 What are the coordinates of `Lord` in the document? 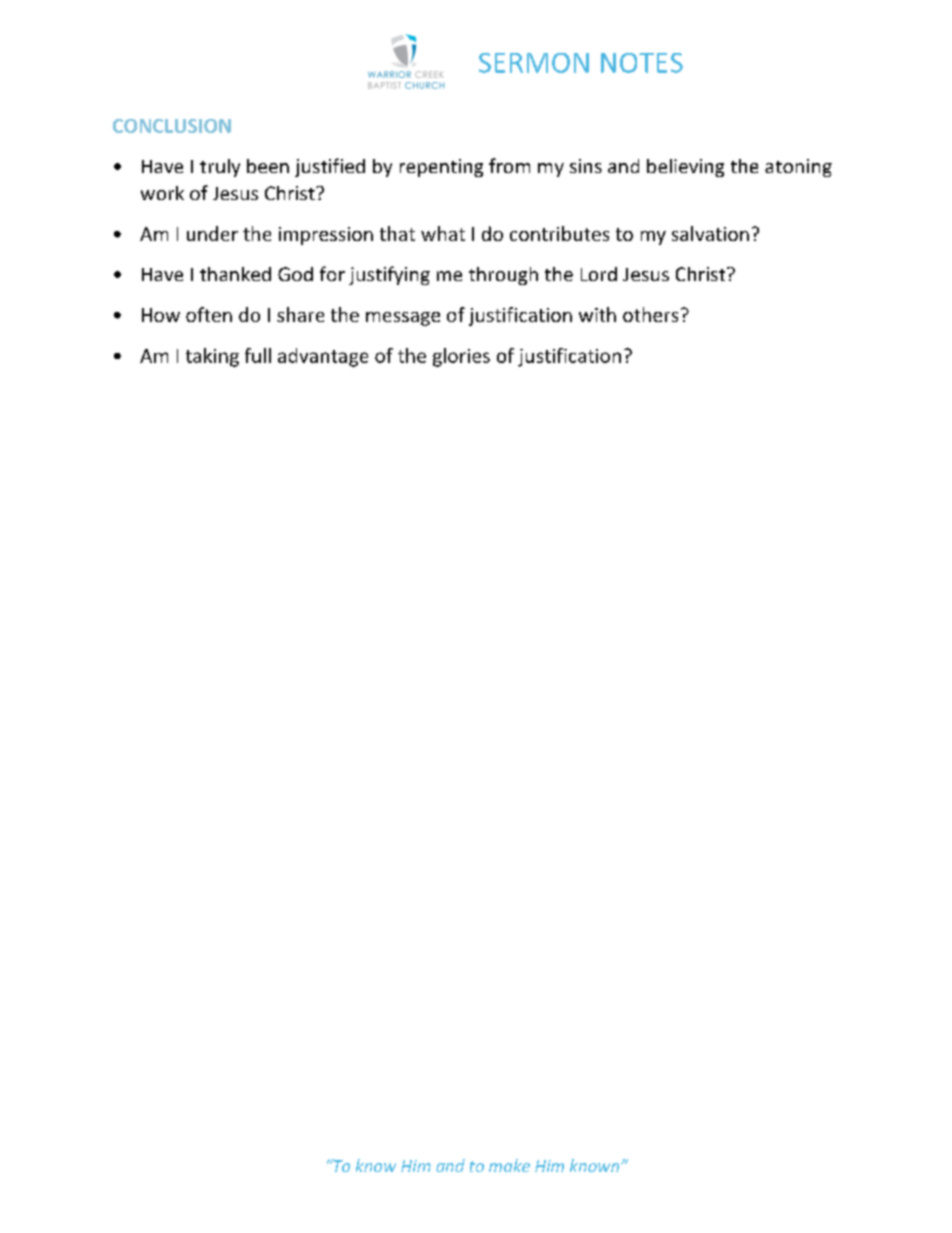 It's located at (599, 274).
